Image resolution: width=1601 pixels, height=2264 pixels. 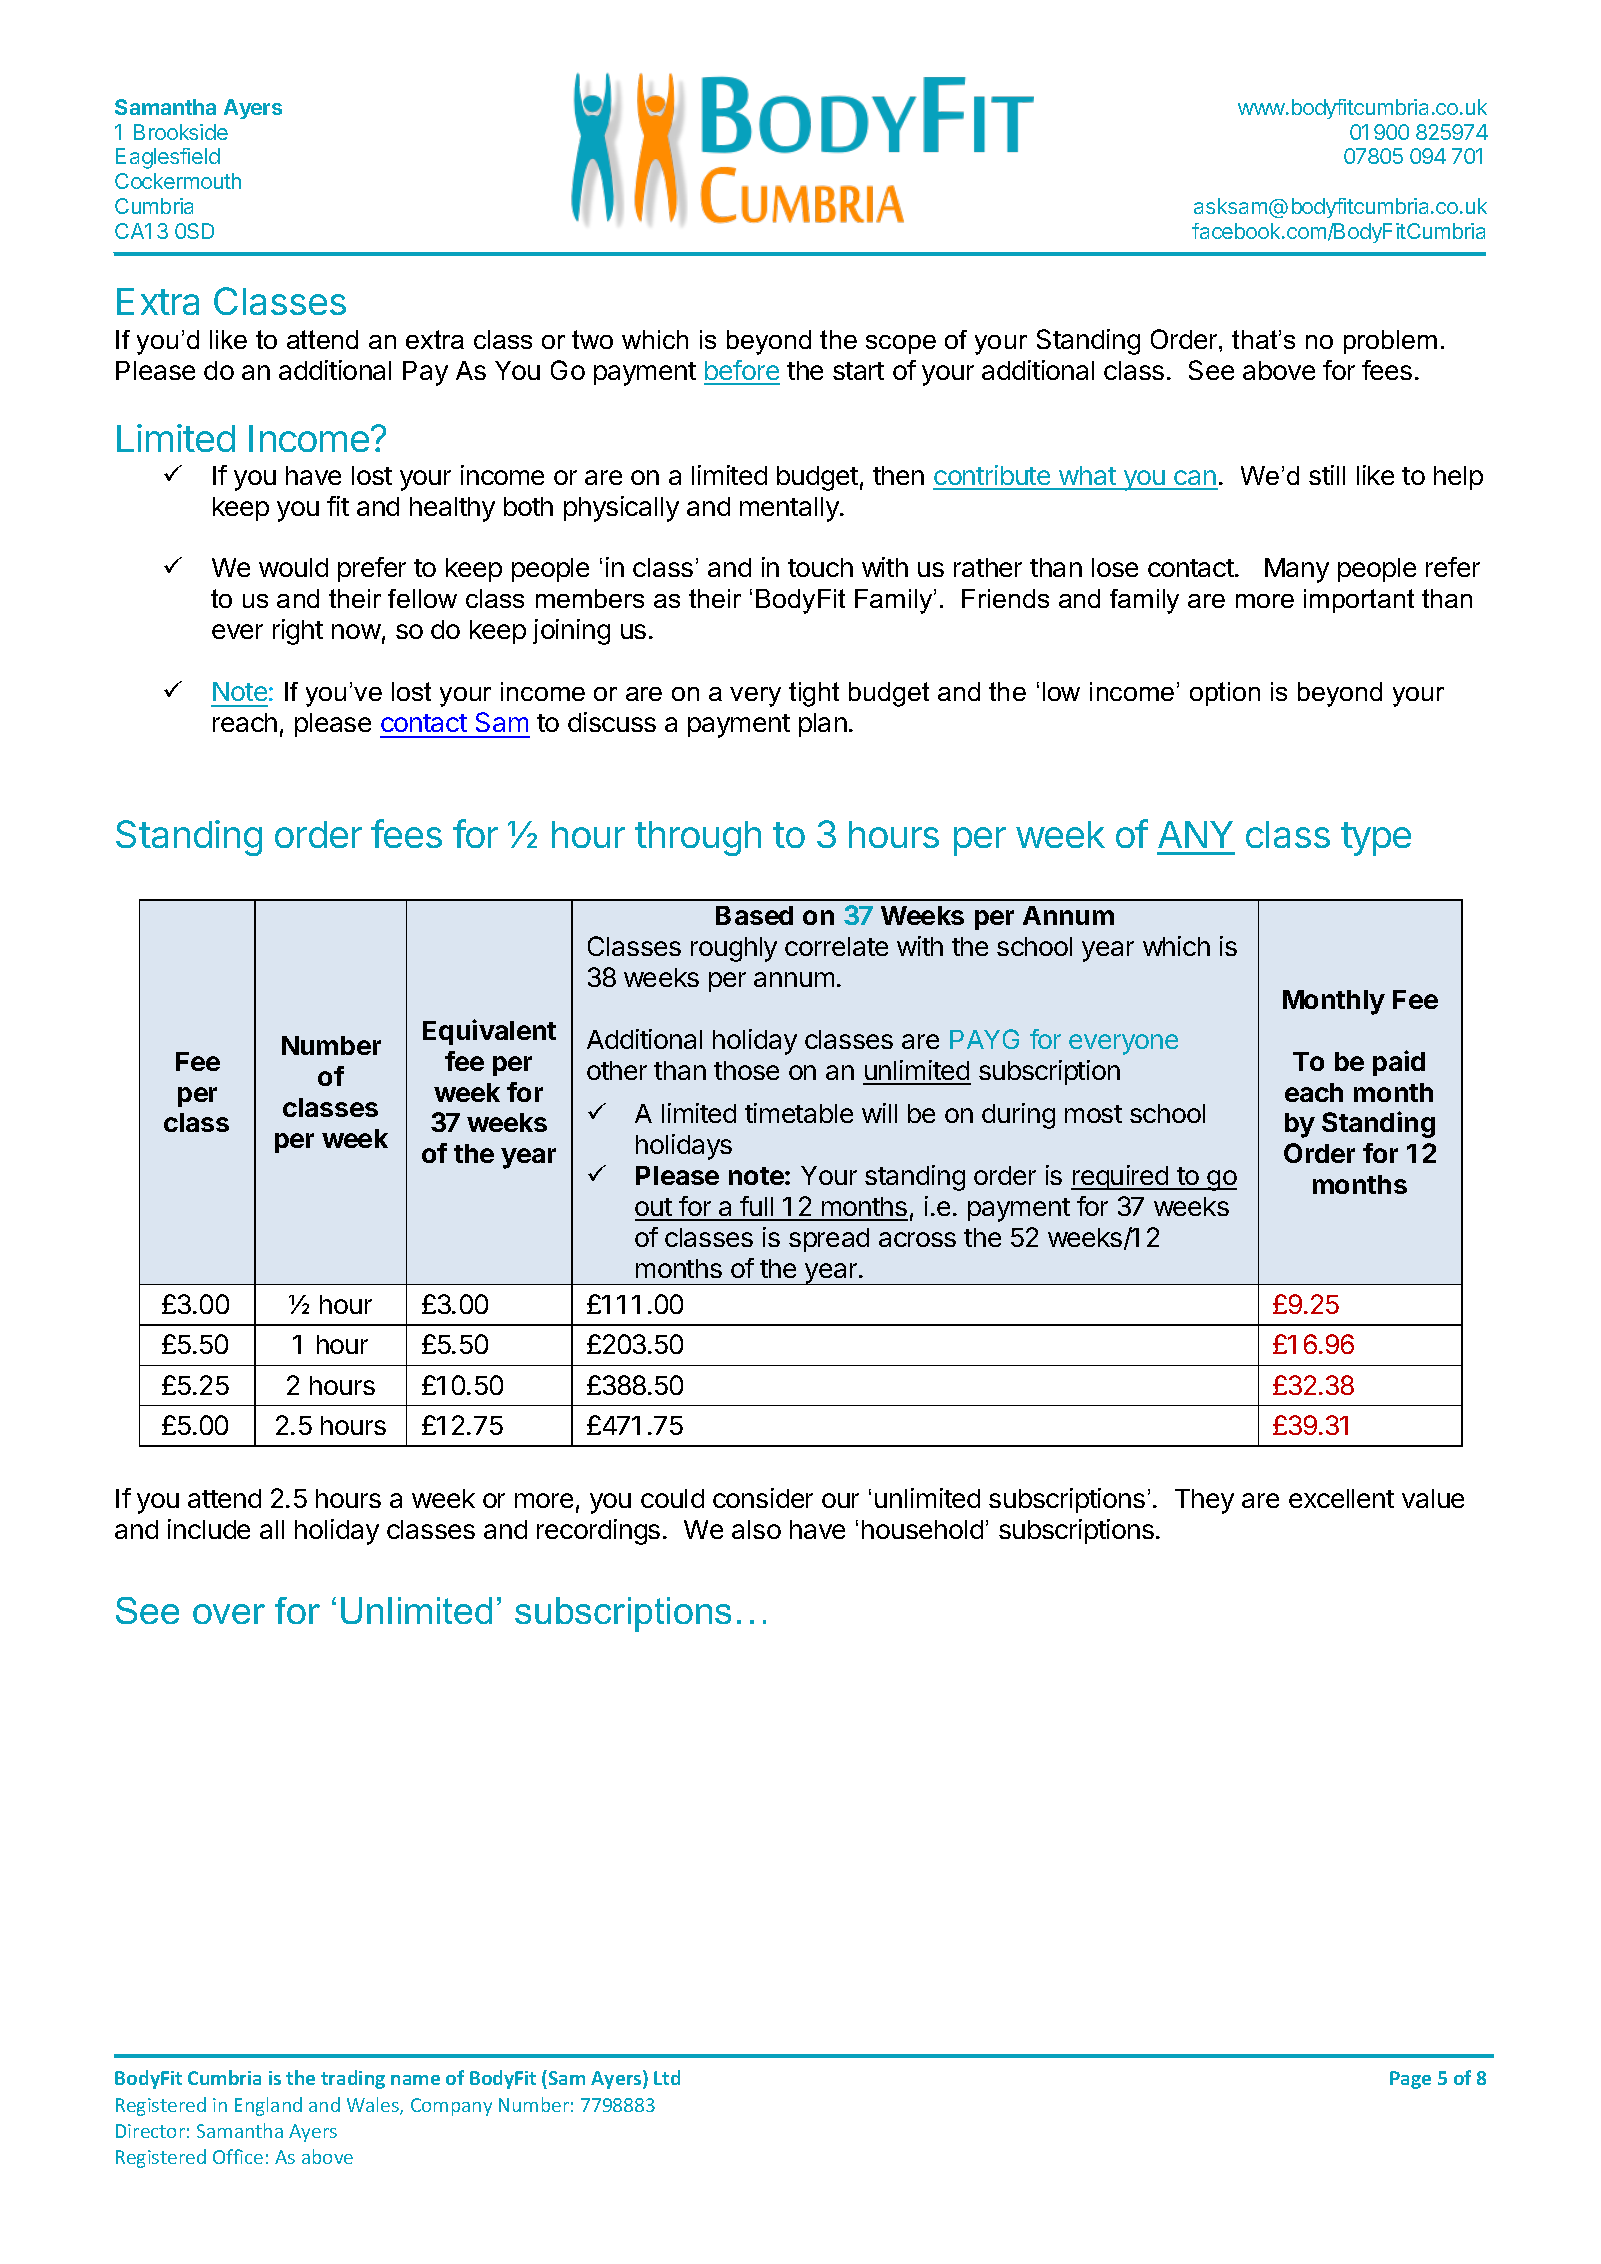 What do you see at coordinates (756, 1529) in the screenshot?
I see `also` at bounding box center [756, 1529].
